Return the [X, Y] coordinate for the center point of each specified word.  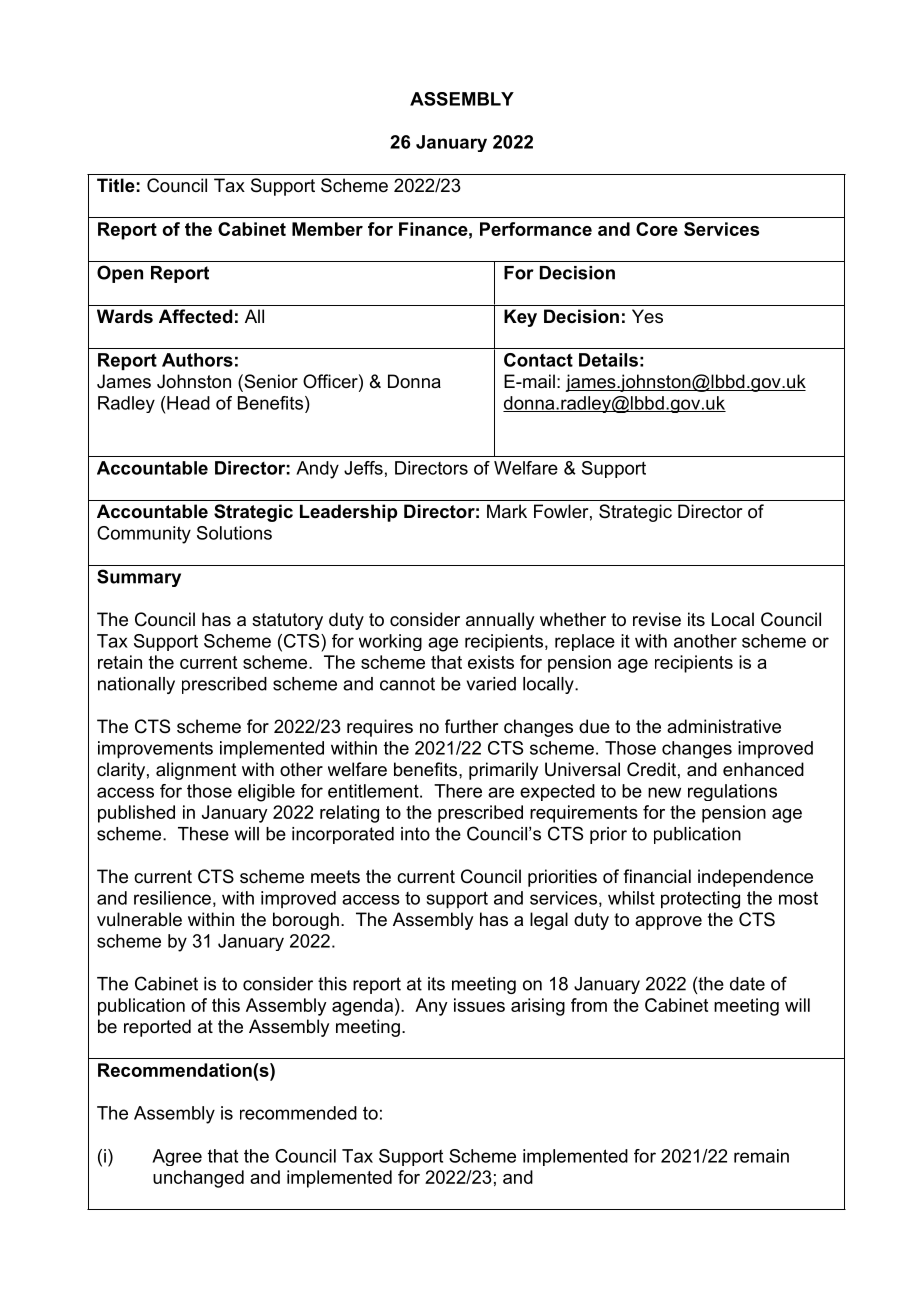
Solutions [234, 533]
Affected [195, 316]
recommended [298, 1113]
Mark [507, 511]
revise [657, 619]
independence [755, 878]
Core [657, 229]
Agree [177, 1157]
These [203, 834]
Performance [536, 229]
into [415, 834]
